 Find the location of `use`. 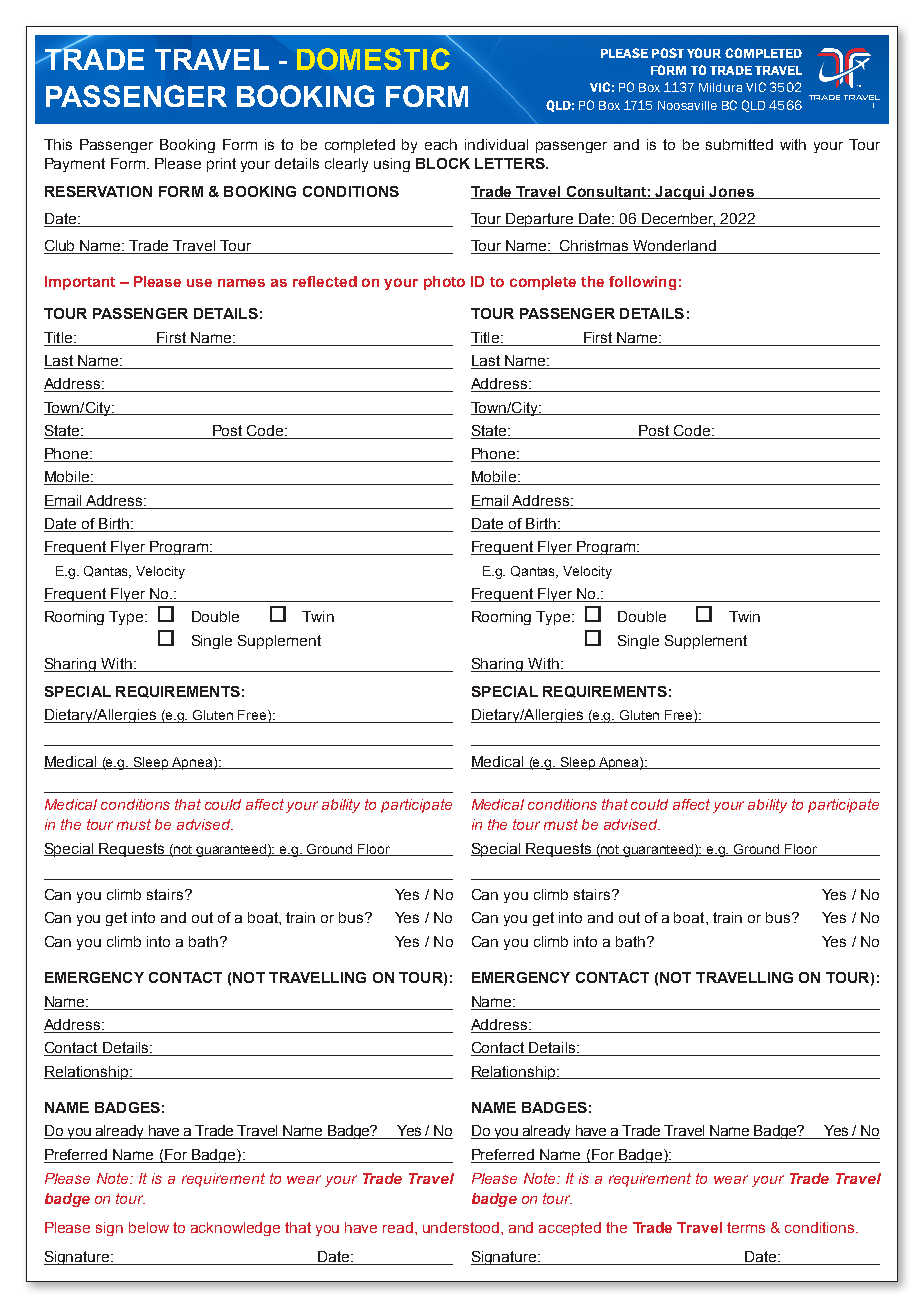

use is located at coordinates (199, 283).
